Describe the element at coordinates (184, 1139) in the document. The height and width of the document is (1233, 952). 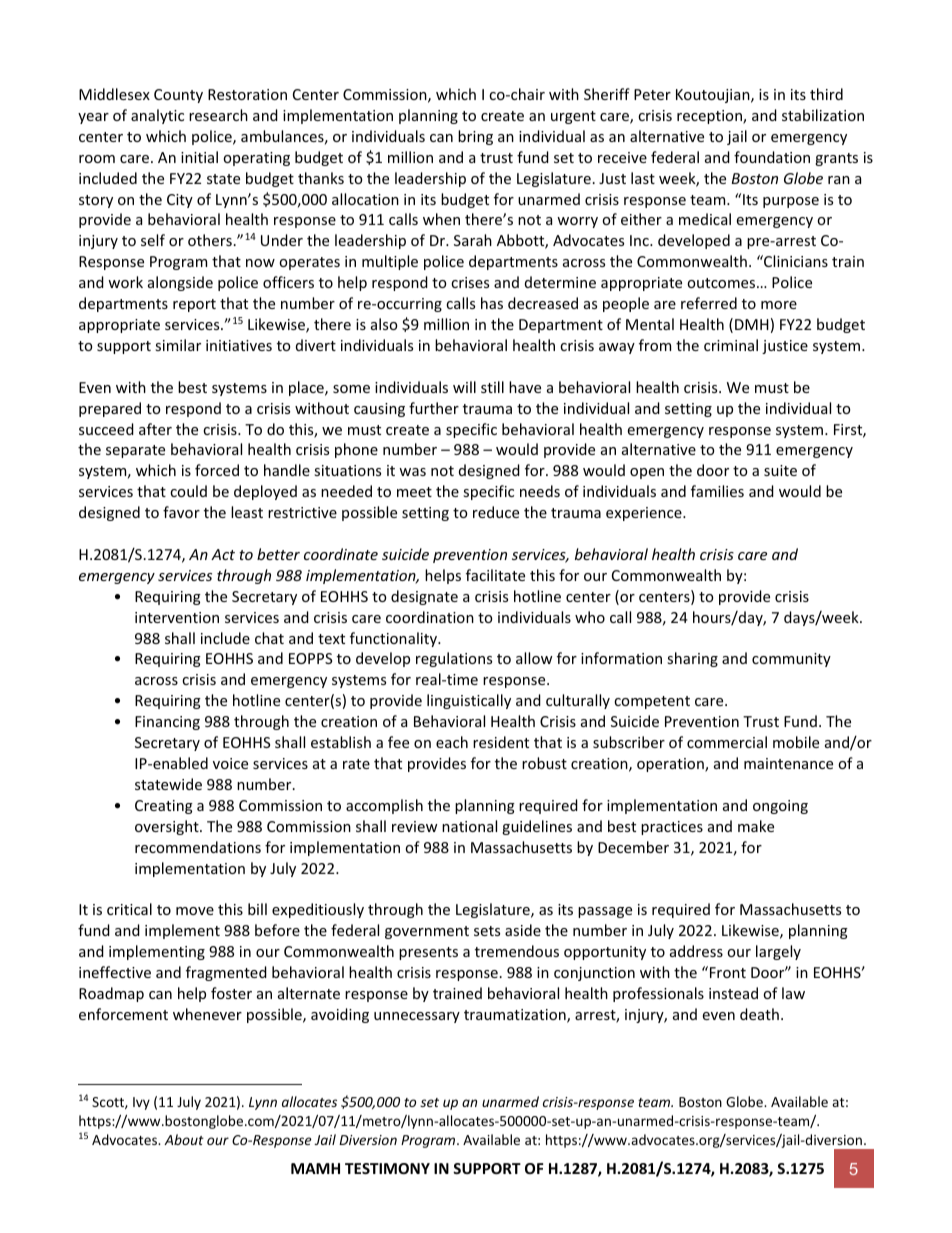
I see `About` at that location.
